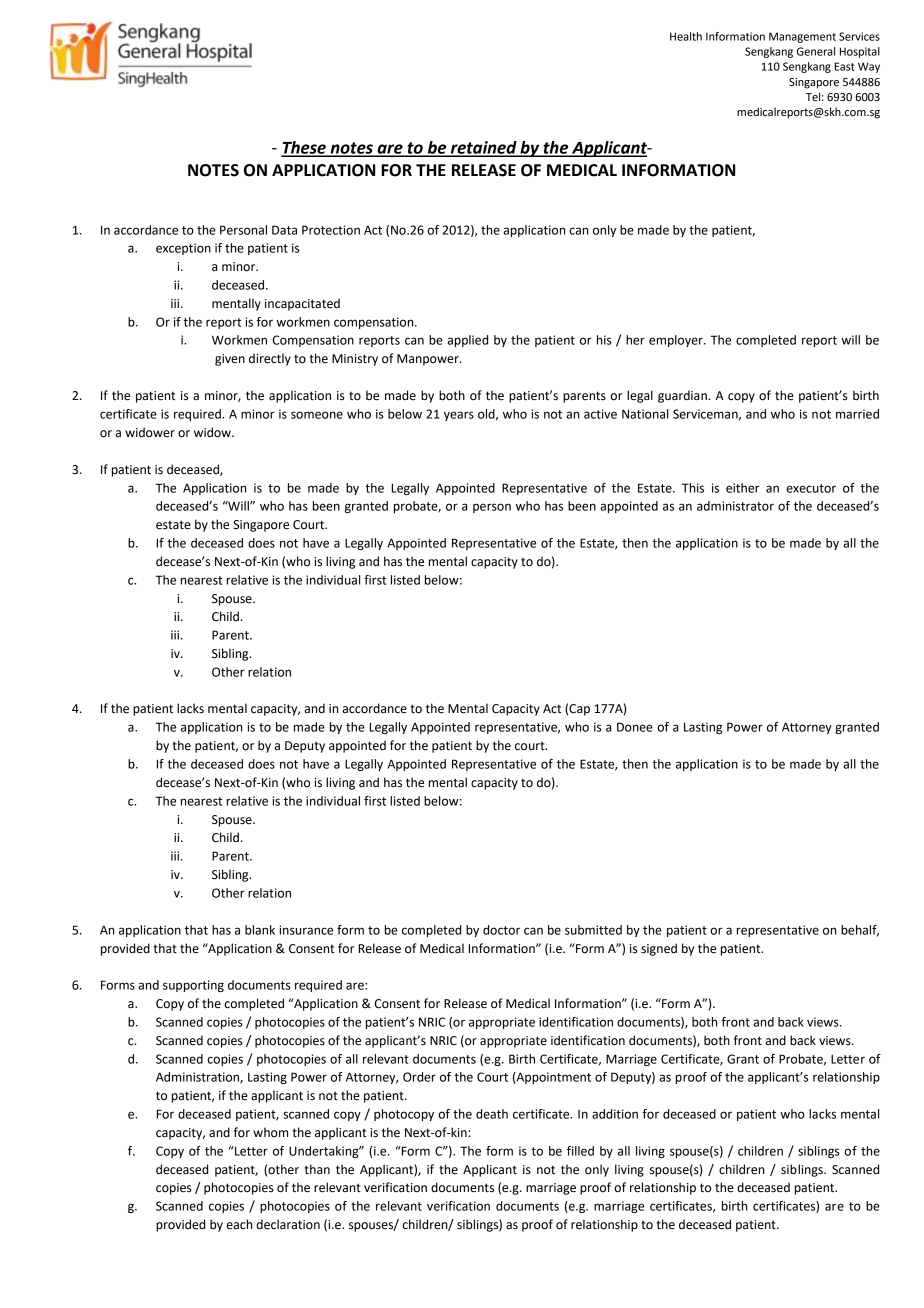 The width and height of the screenshot is (924, 1308). I want to click on This, so click(693, 488).
